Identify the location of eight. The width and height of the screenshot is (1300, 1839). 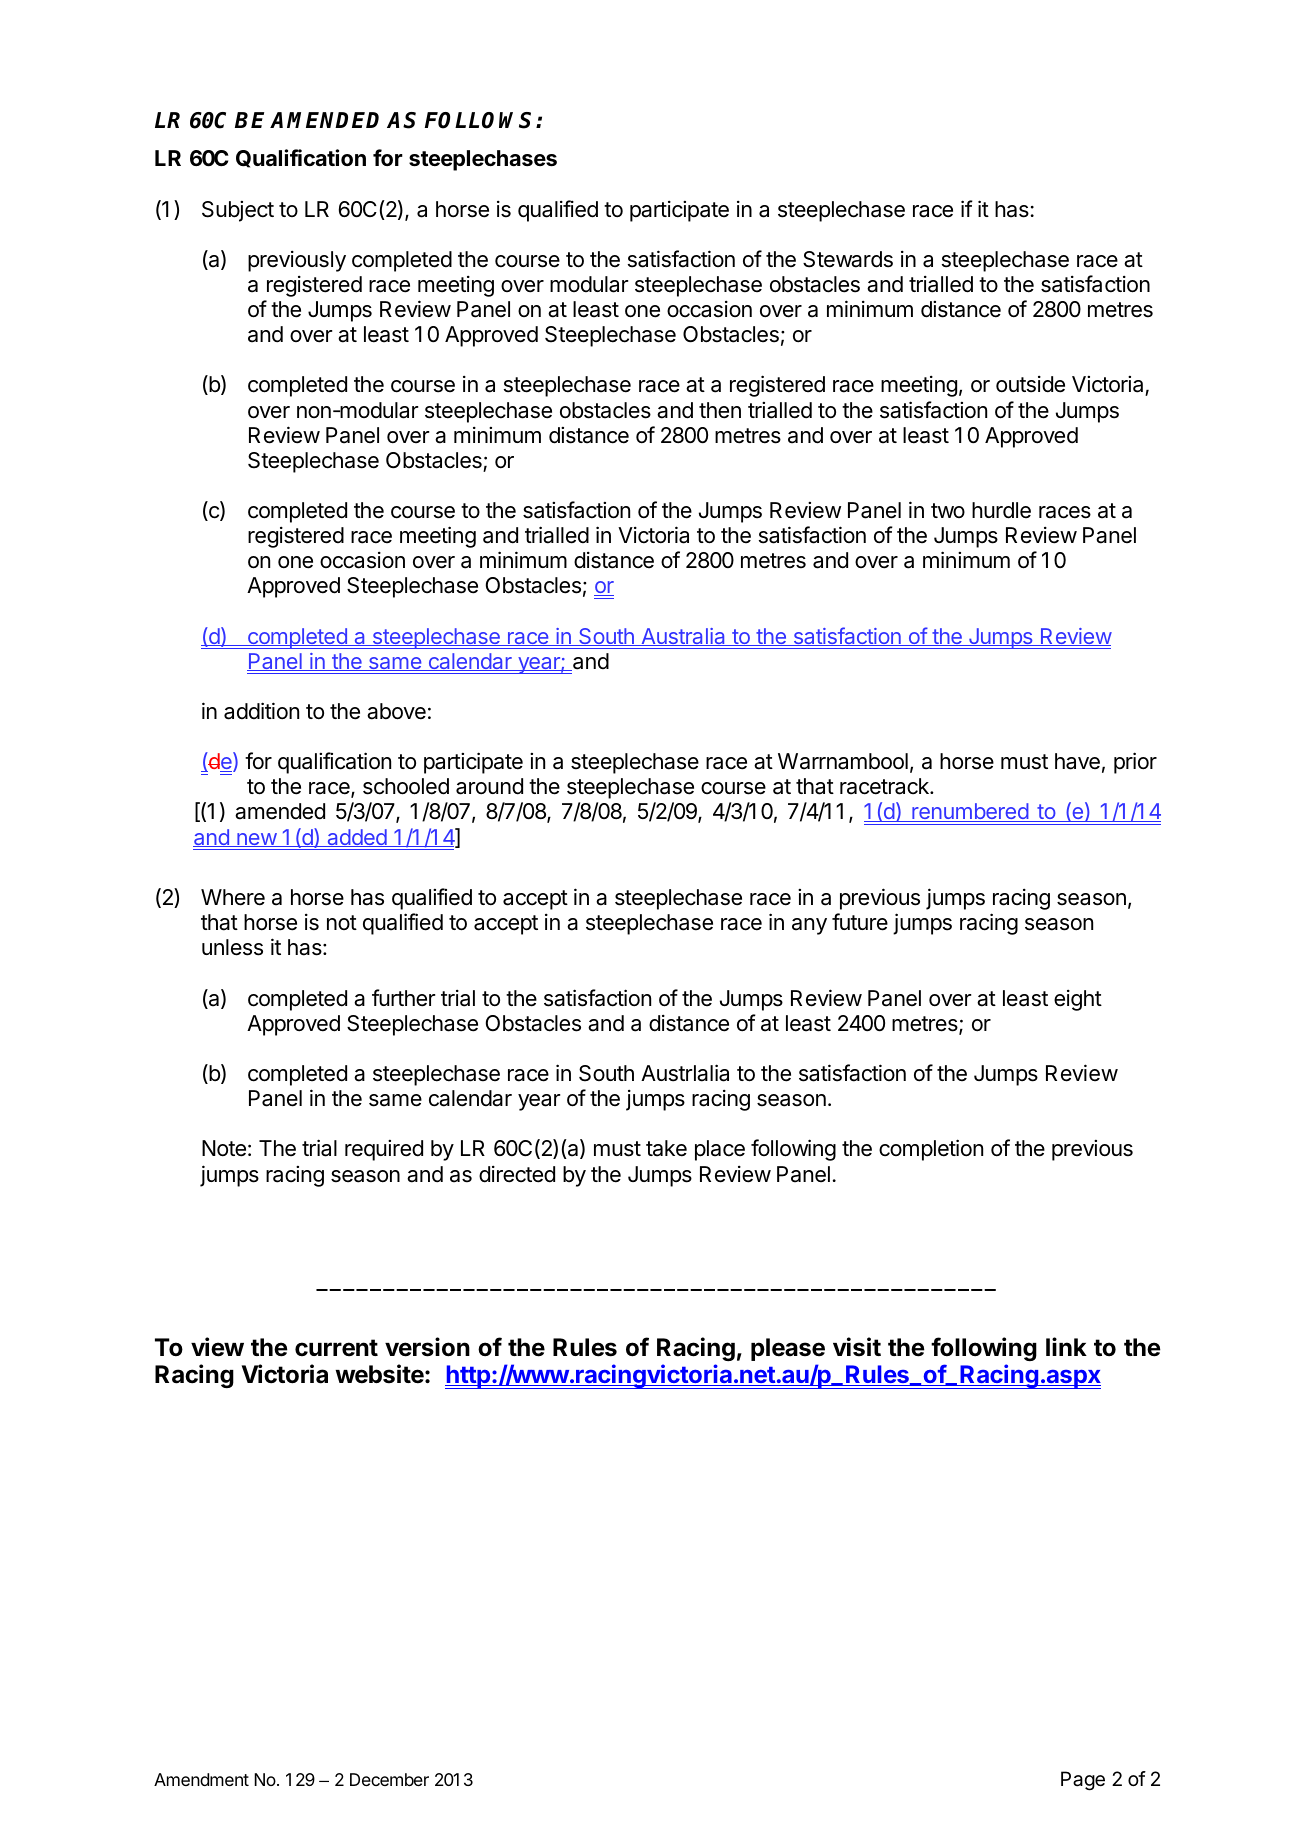
(1078, 1000).
